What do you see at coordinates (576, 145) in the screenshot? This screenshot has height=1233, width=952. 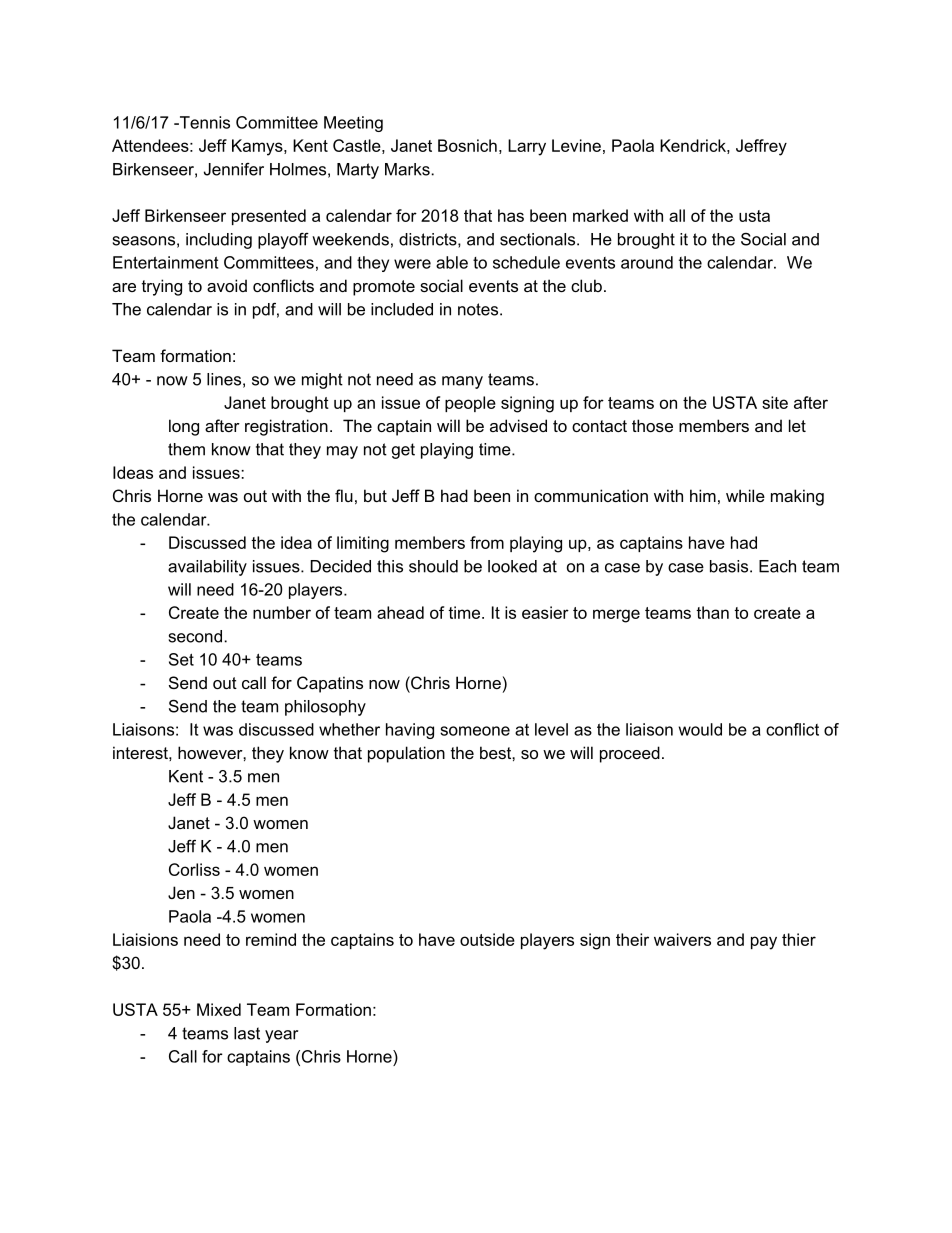 I see `Levine` at bounding box center [576, 145].
